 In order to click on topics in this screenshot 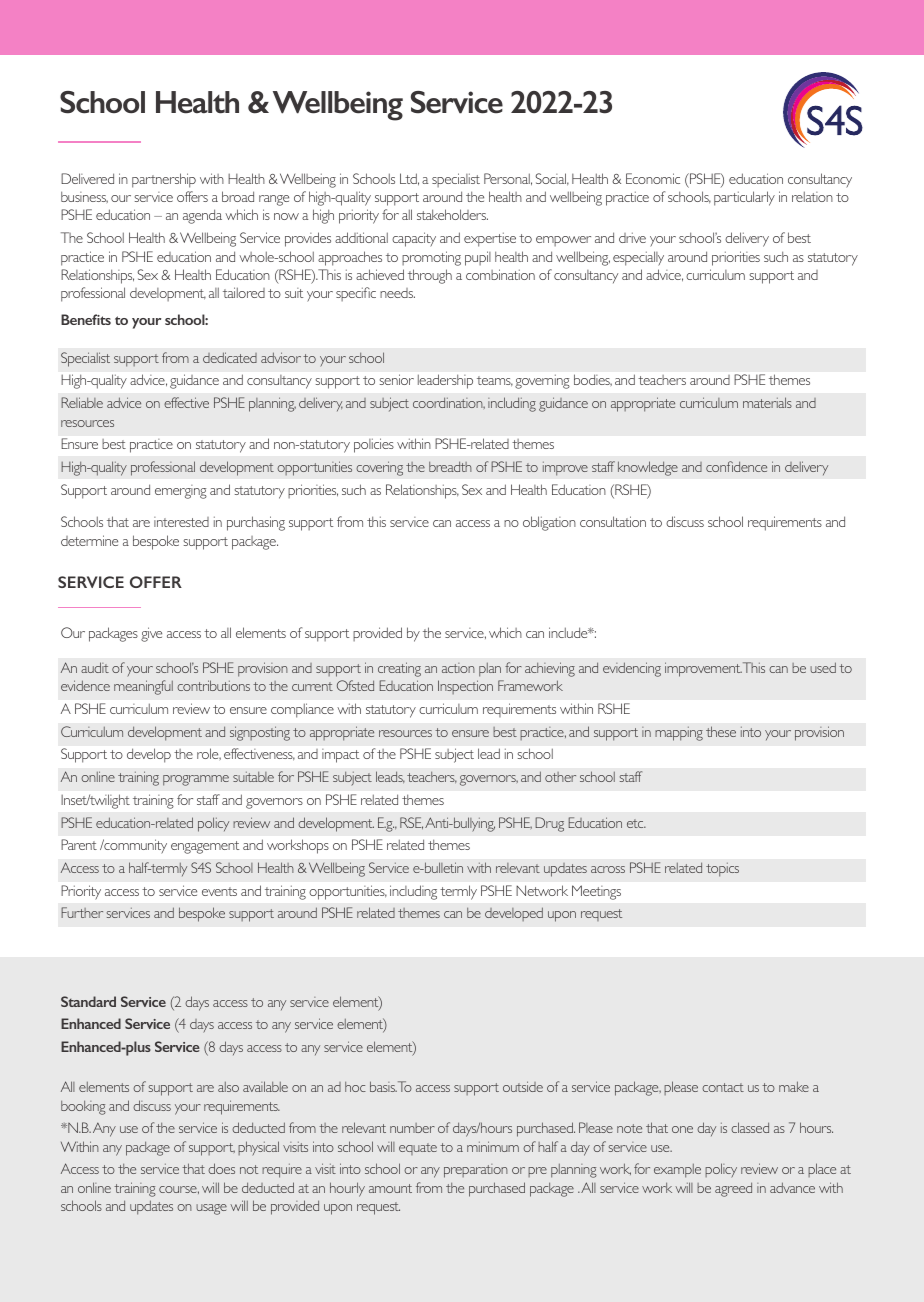, I will do `click(722, 870)`.
